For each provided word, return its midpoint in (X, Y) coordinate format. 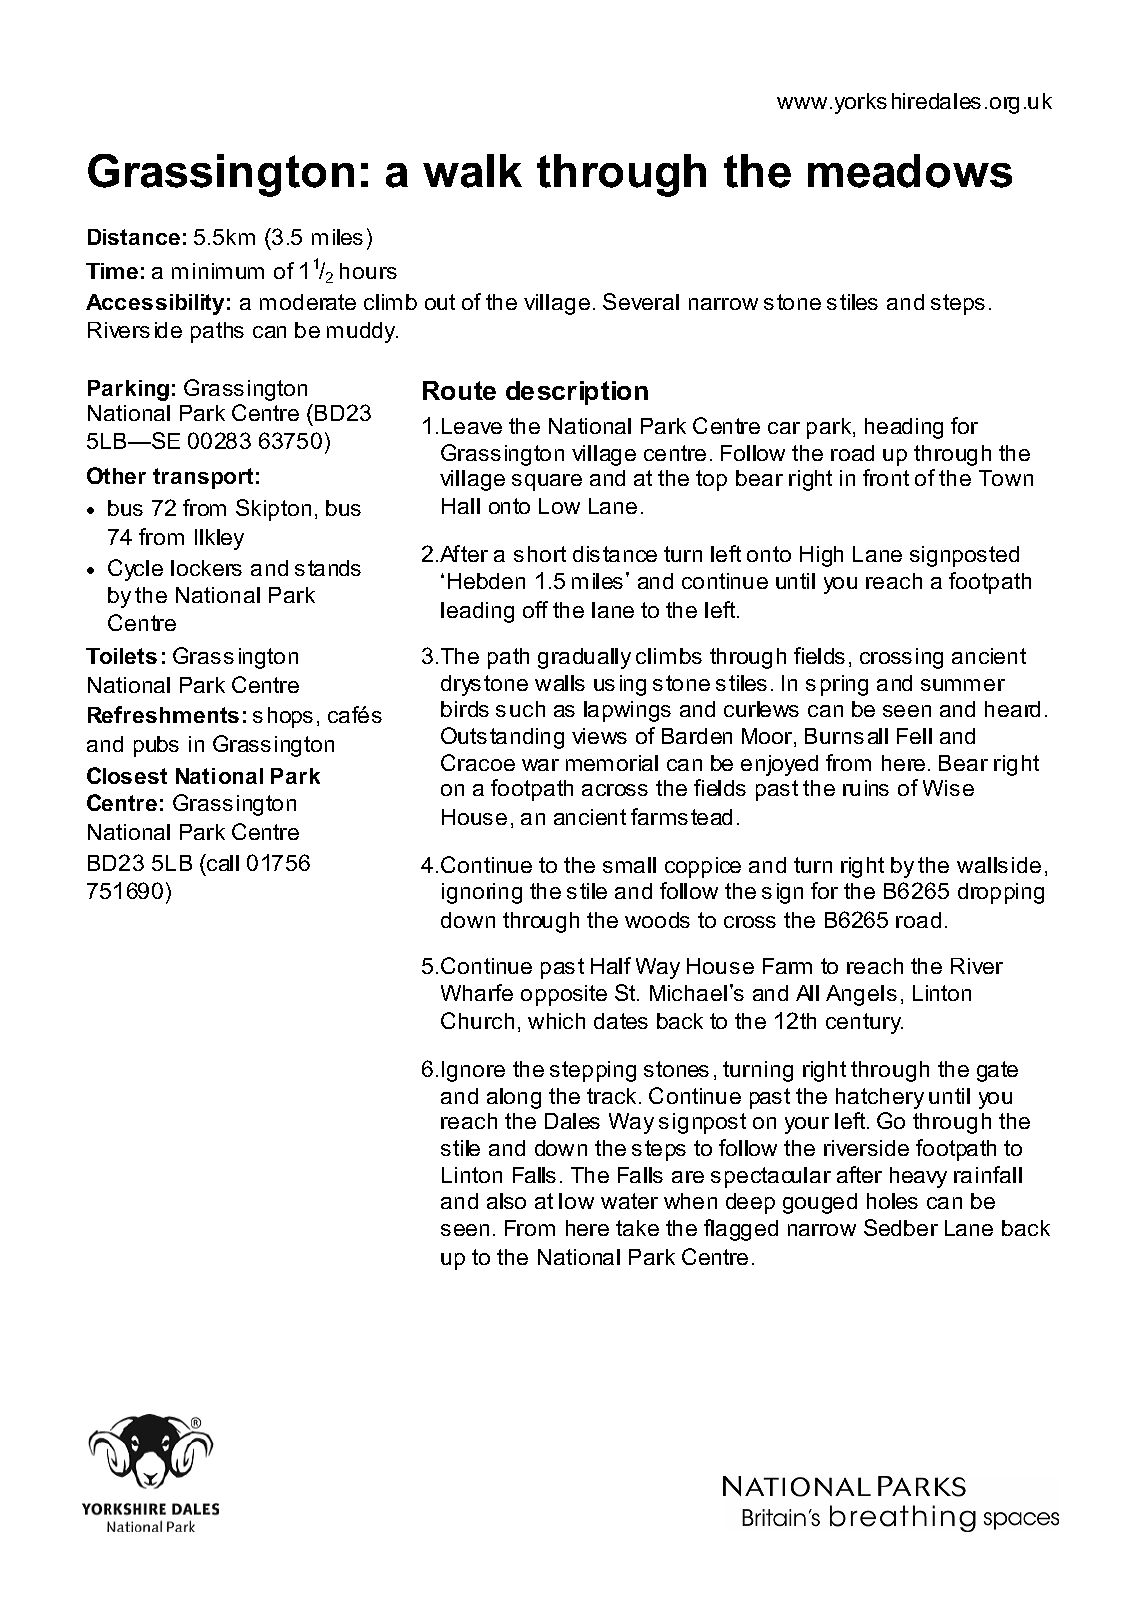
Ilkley (219, 539)
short (540, 554)
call (222, 862)
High (821, 556)
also (506, 1201)
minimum (218, 271)
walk (472, 171)
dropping (1001, 893)
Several (641, 301)
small (629, 865)
